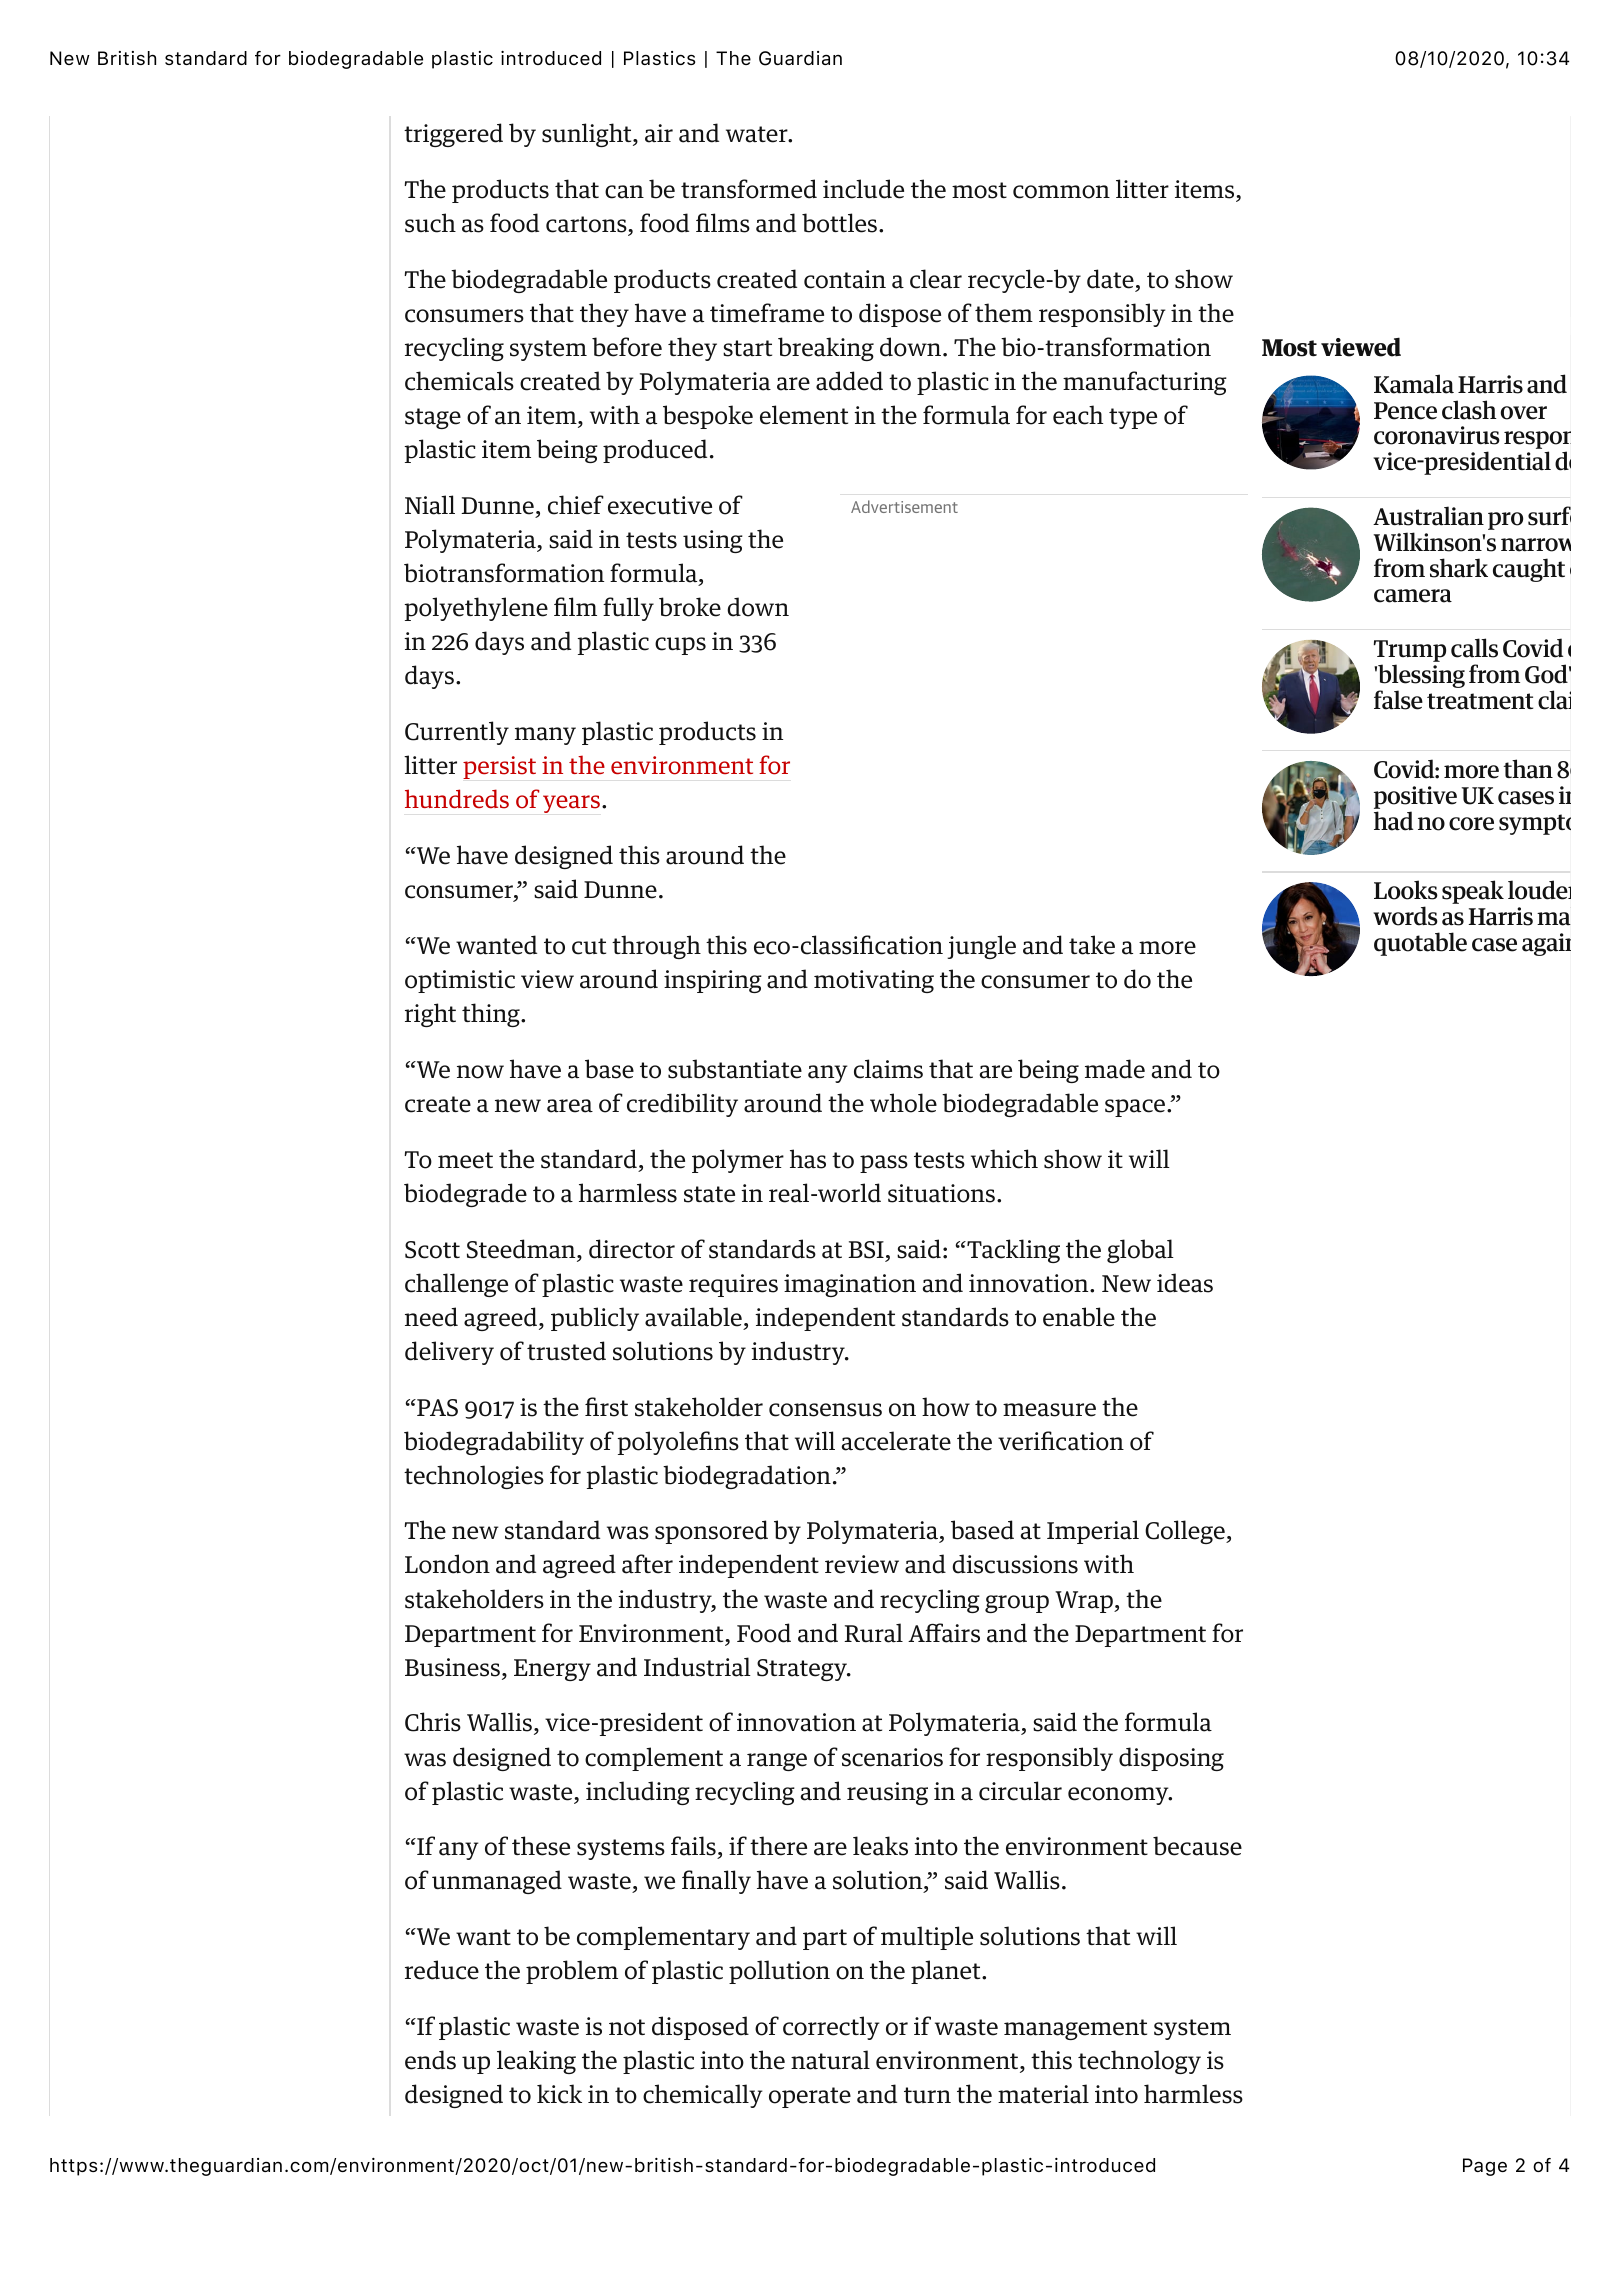  I want to click on trusted, so click(566, 1351).
